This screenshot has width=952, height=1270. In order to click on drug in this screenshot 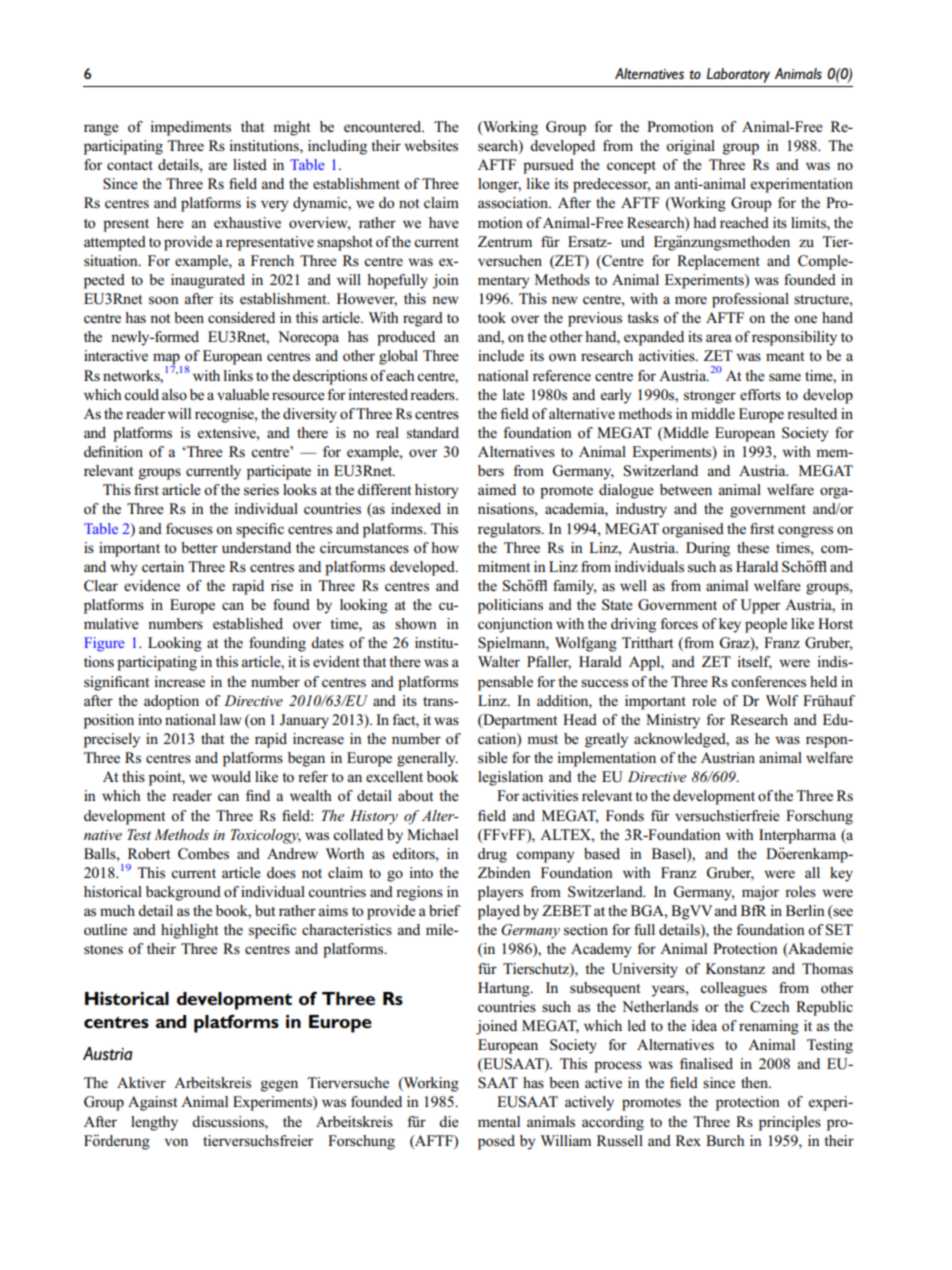, I will do `click(492, 855)`.
